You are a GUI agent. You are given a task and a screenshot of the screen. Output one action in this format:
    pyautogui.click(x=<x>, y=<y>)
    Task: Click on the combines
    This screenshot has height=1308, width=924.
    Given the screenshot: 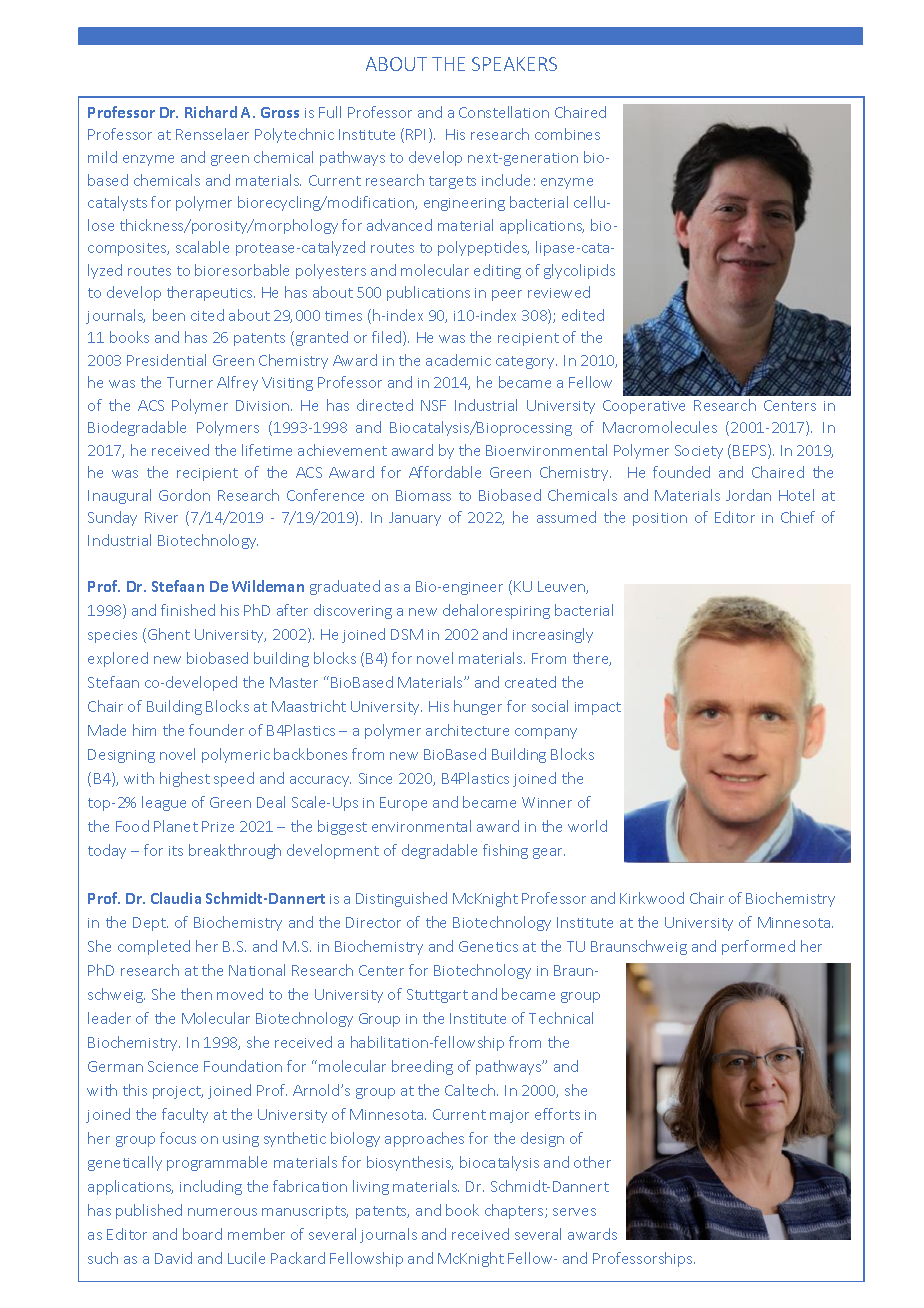 What is the action you would take?
    pyautogui.click(x=567, y=134)
